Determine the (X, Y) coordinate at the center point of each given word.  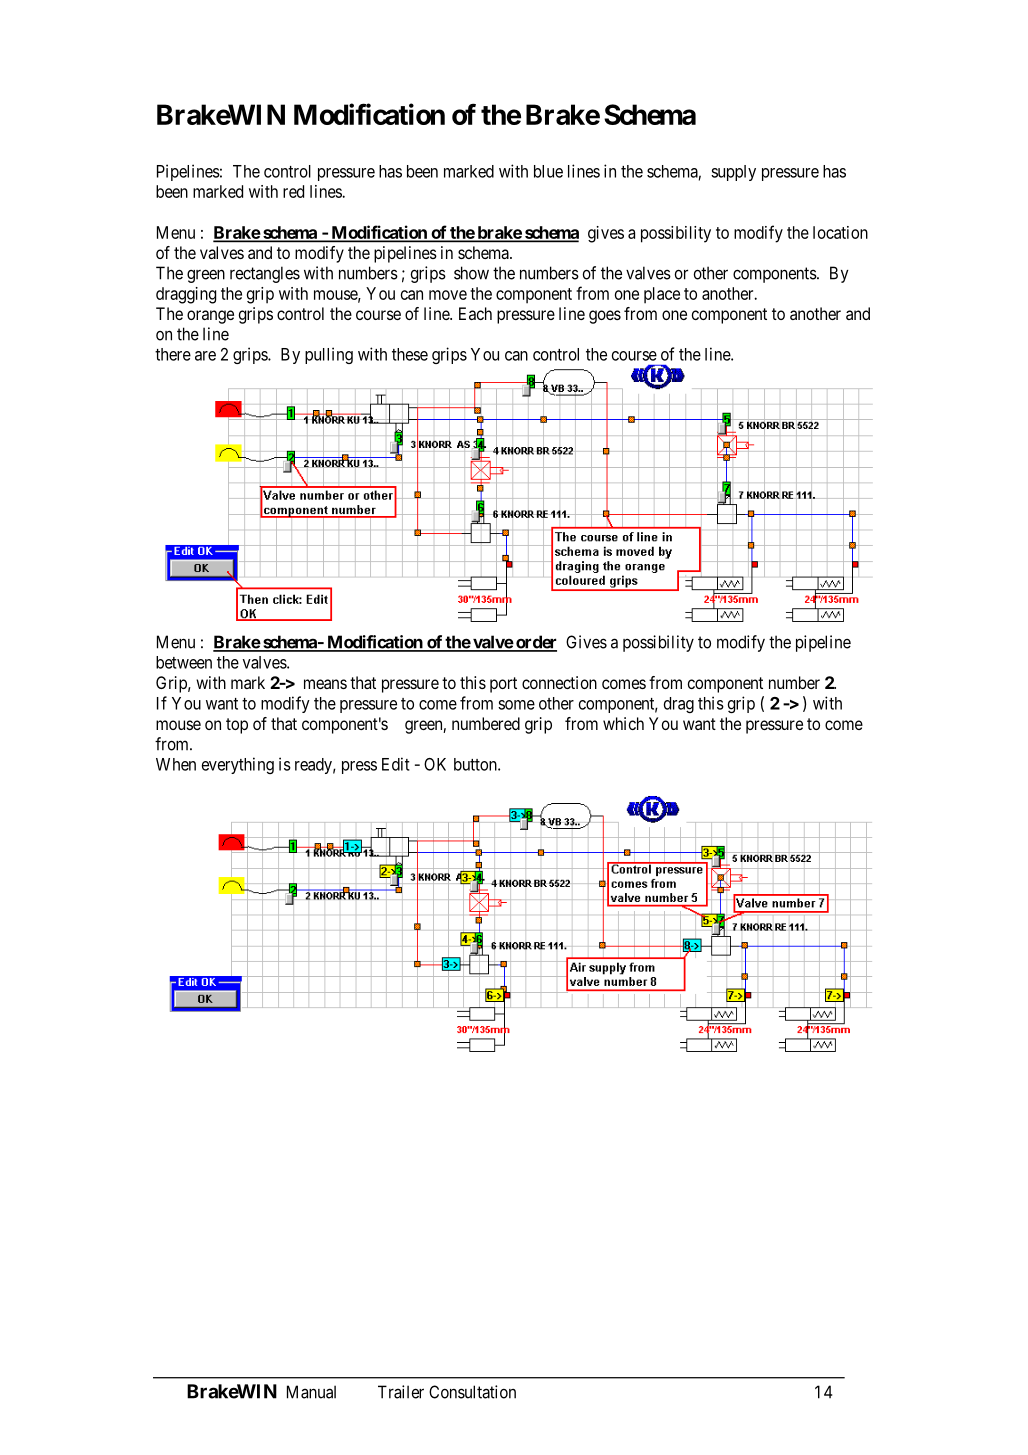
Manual (311, 1392)
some (516, 705)
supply (733, 173)
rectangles (265, 274)
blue (548, 171)
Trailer (401, 1392)
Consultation (472, 1392)
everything (238, 765)
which (623, 723)
